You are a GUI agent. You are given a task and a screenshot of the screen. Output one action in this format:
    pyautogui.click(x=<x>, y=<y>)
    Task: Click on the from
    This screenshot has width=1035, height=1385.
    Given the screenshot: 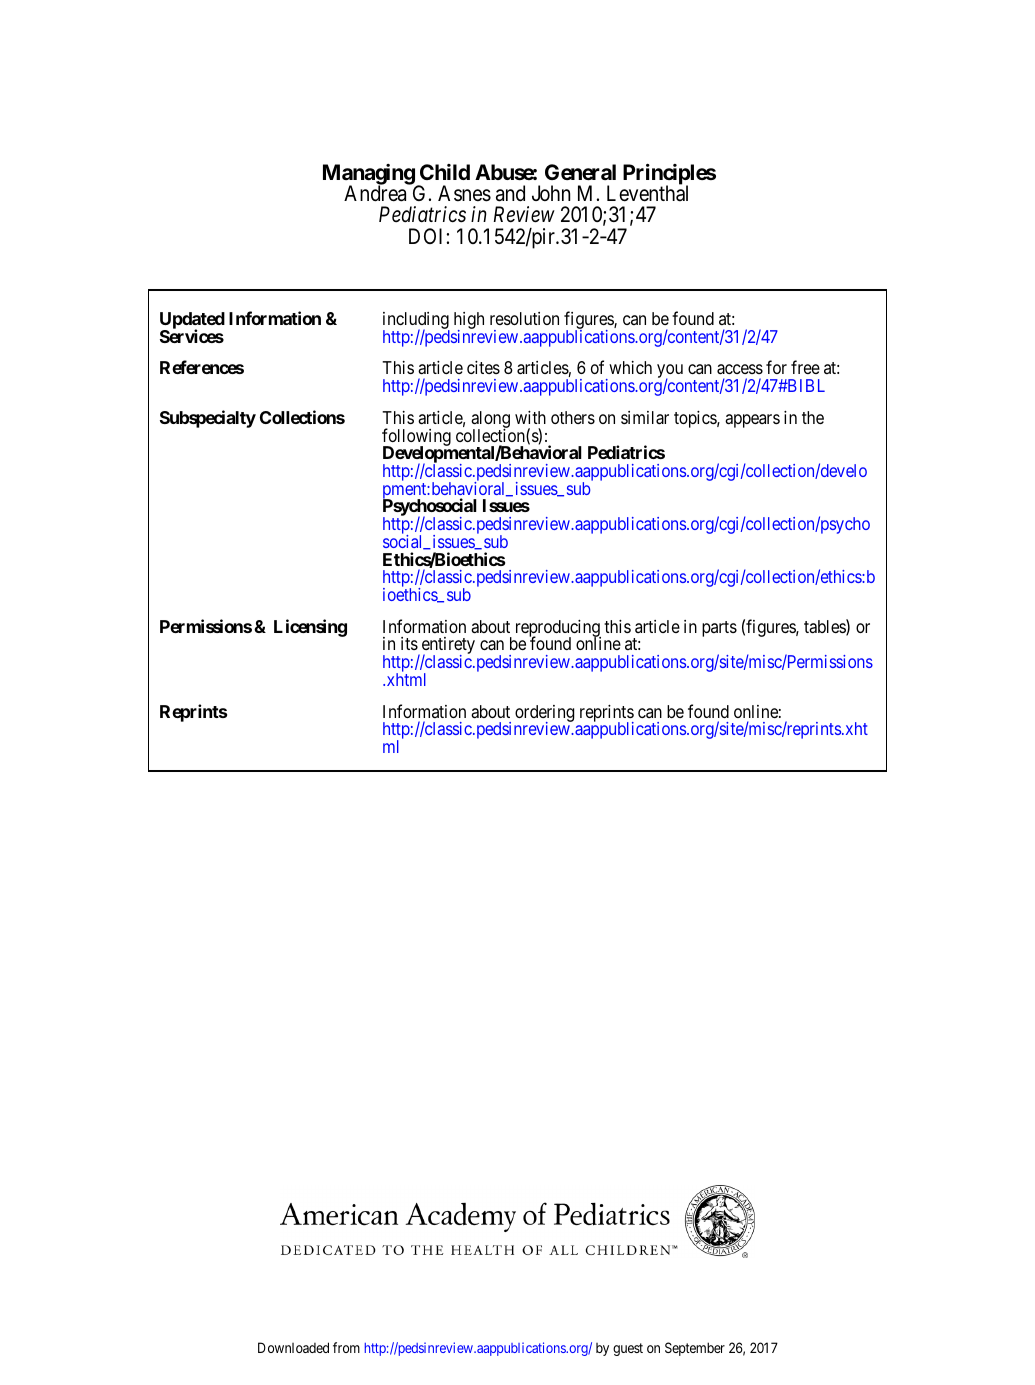 What is the action you would take?
    pyautogui.click(x=346, y=1347)
